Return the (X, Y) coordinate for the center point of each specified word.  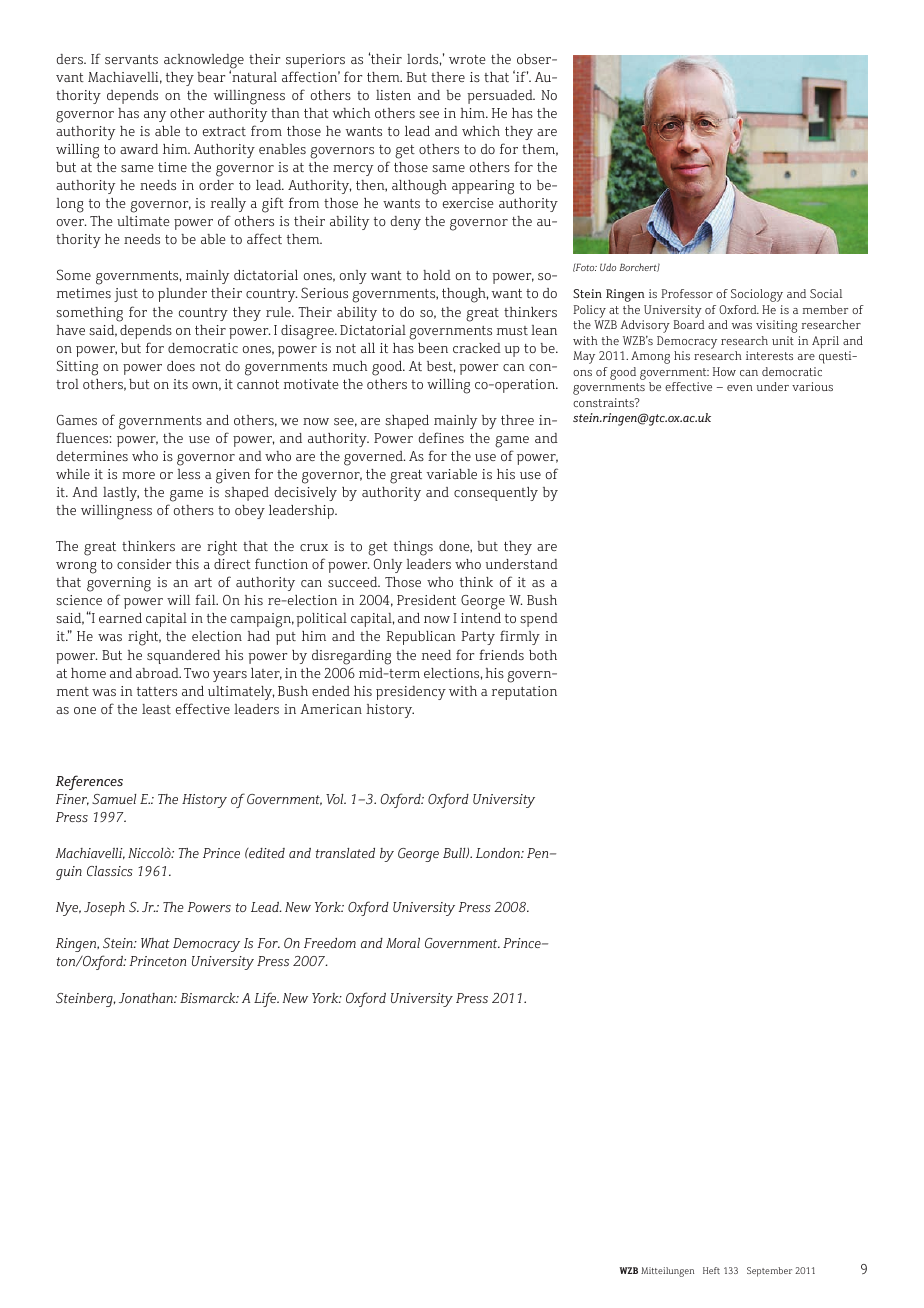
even (740, 388)
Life (266, 999)
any (155, 116)
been (433, 348)
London (499, 853)
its (180, 384)
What (155, 943)
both (543, 655)
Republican (421, 638)
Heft (711, 1270)
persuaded (501, 97)
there (448, 77)
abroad (158, 673)
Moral (403, 943)
